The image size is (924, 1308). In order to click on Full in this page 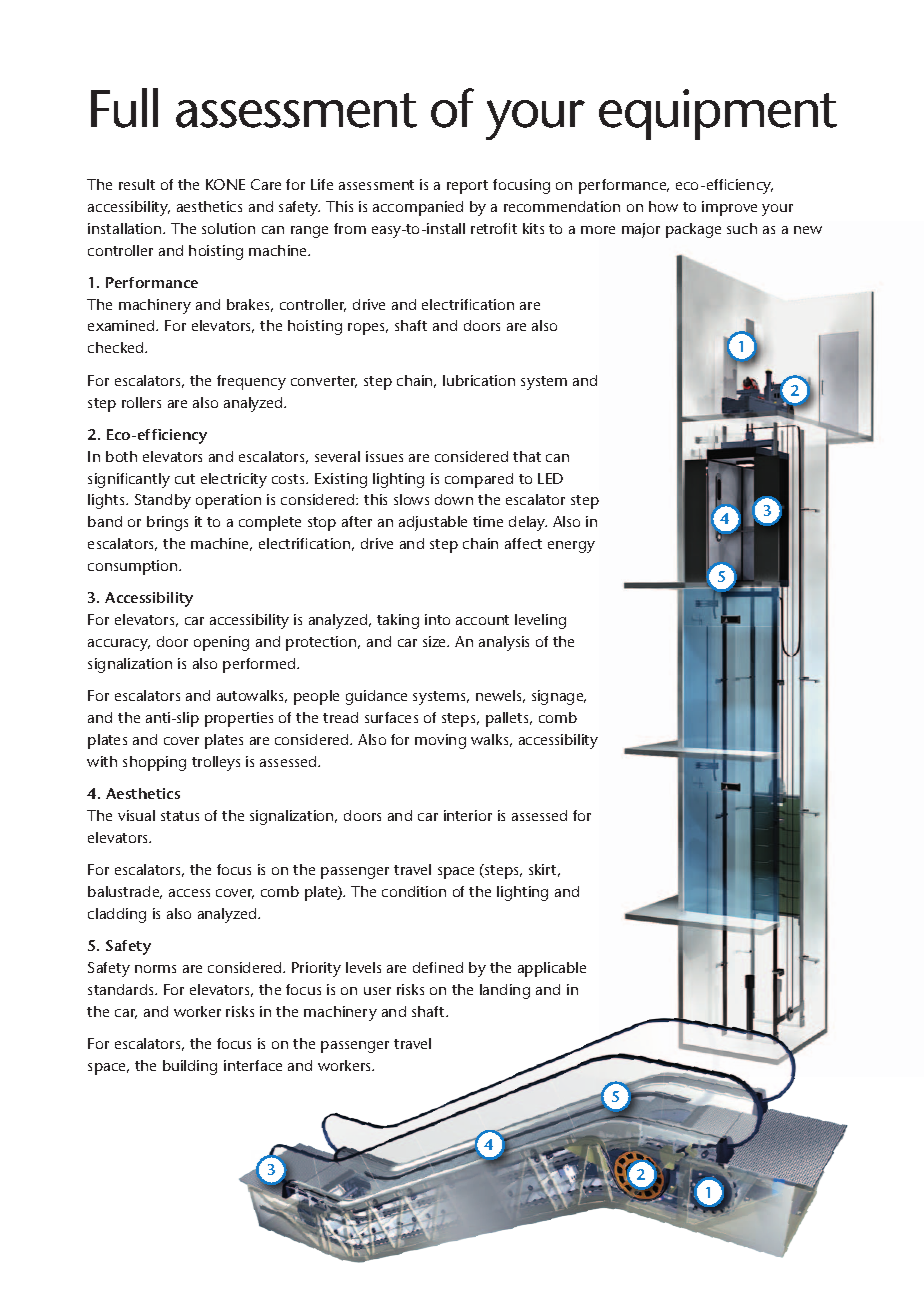, I will do `click(124, 108)`.
